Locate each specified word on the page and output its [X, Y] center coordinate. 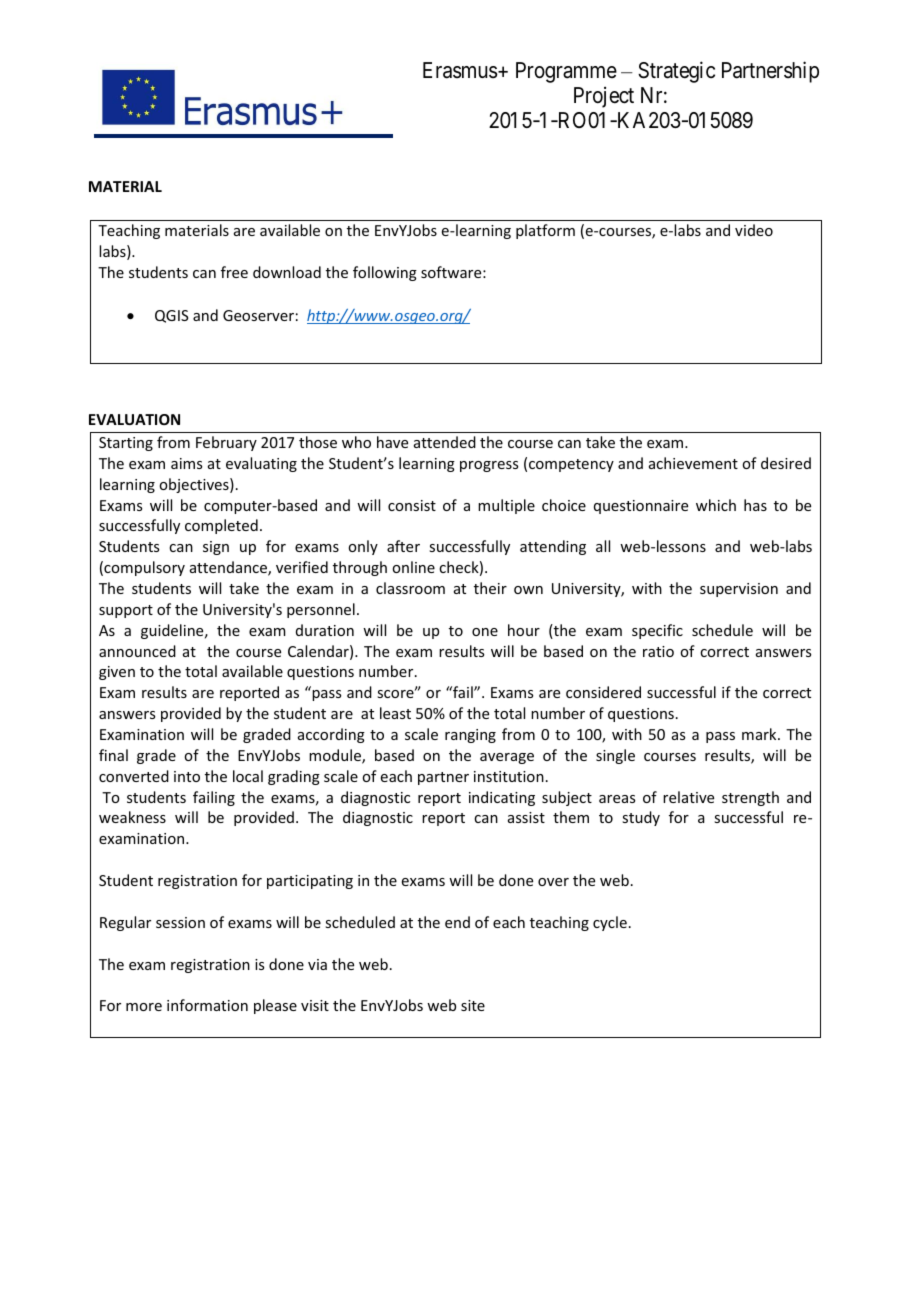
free [234, 272]
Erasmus [460, 70]
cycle [610, 923]
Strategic [676, 72]
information [207, 1005]
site [473, 1005]
